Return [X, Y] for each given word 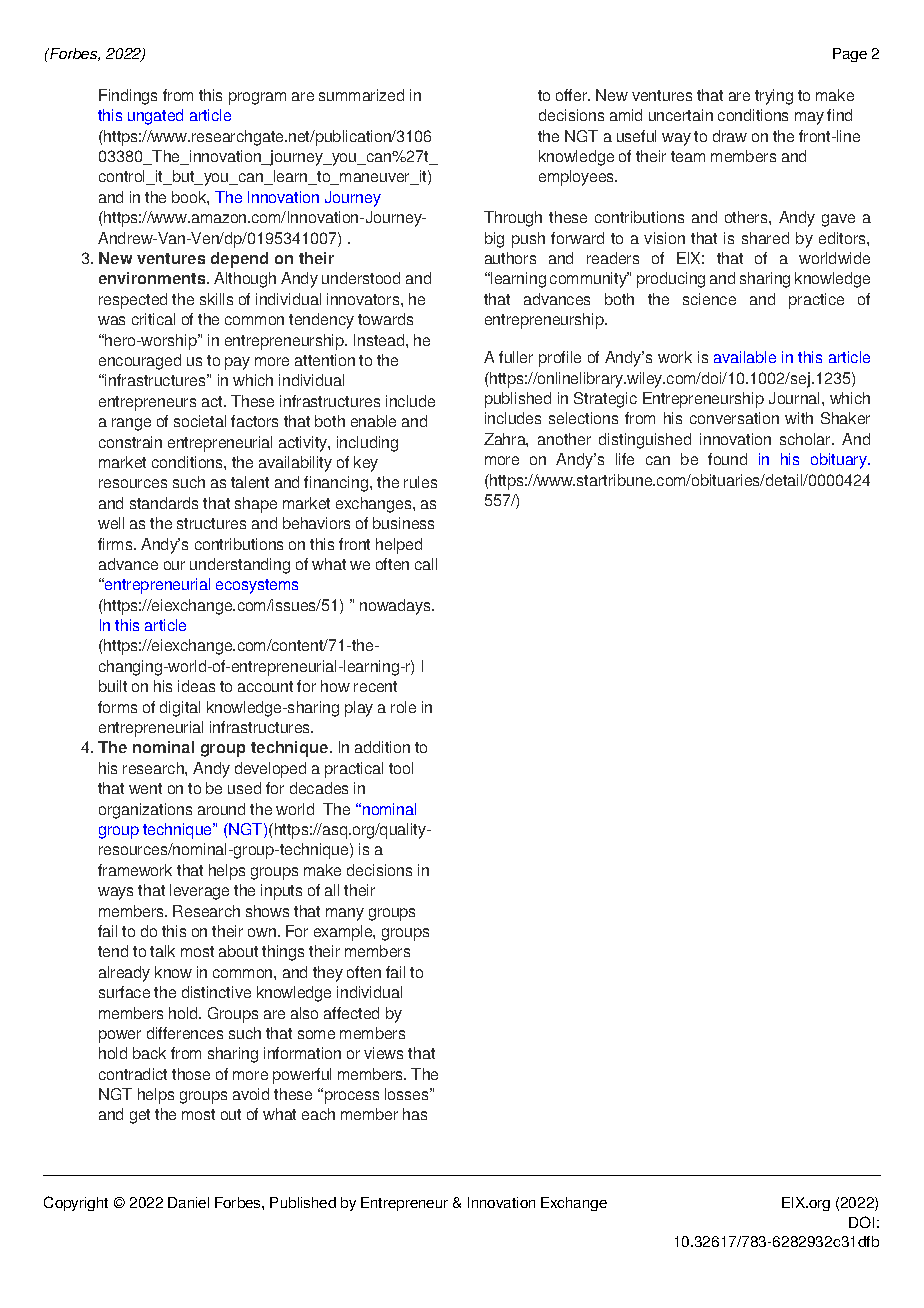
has [415, 1114]
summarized [361, 95]
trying [774, 97]
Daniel [188, 1202]
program [257, 98]
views [383, 1053]
